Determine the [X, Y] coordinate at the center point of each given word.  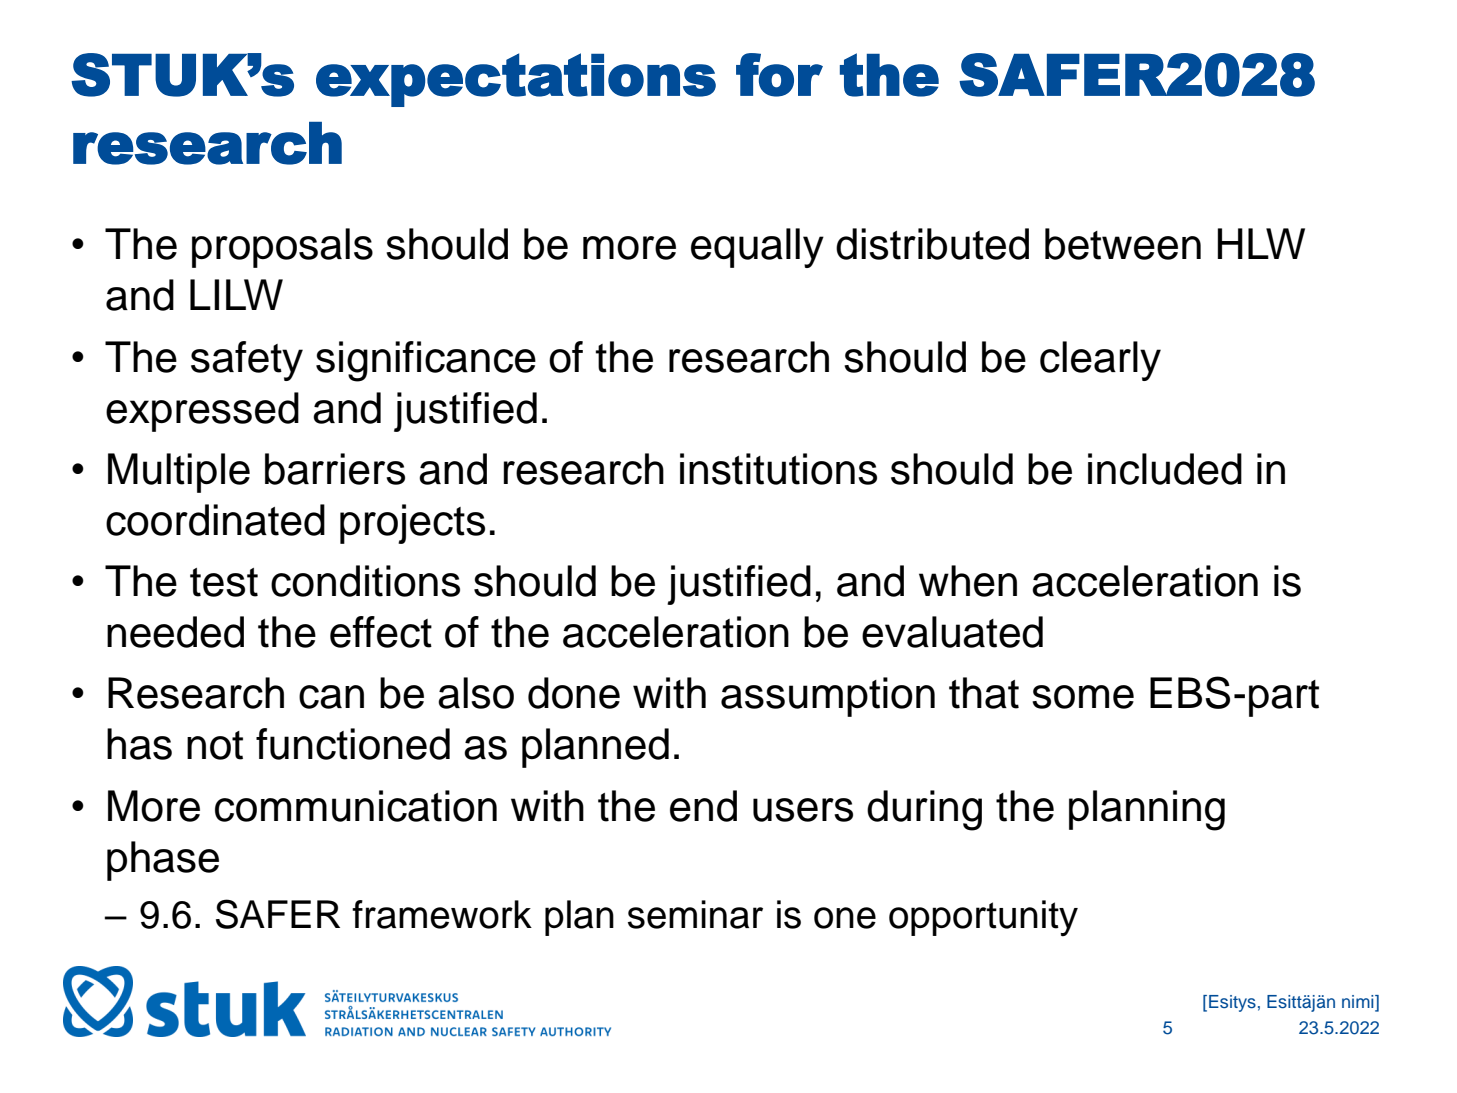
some [1083, 697]
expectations [516, 80]
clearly [1100, 361]
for [779, 75]
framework [442, 914]
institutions [778, 469]
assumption [828, 697]
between [1123, 244]
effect [381, 632]
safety [247, 361]
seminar [695, 914]
